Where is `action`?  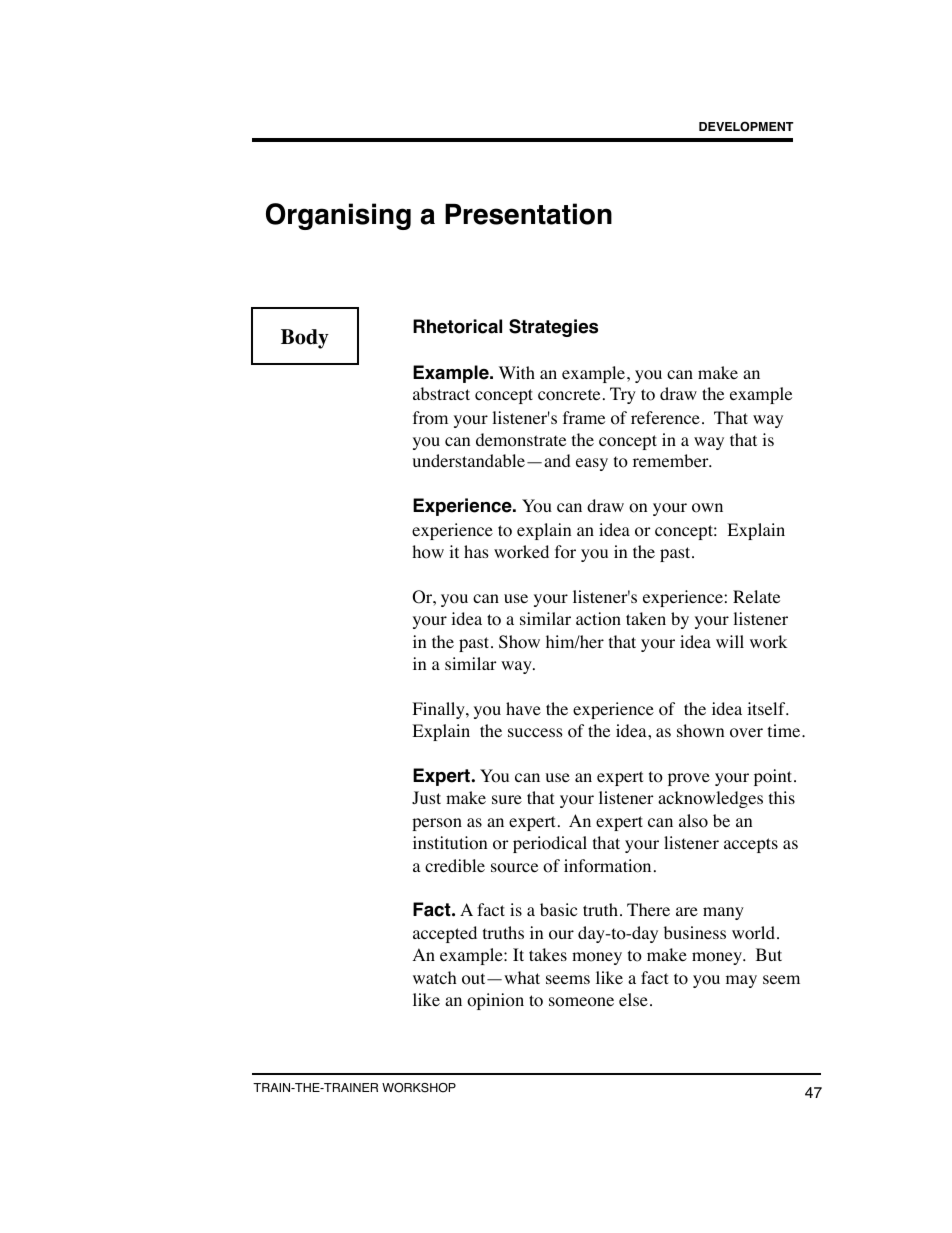 action is located at coordinates (598, 619).
